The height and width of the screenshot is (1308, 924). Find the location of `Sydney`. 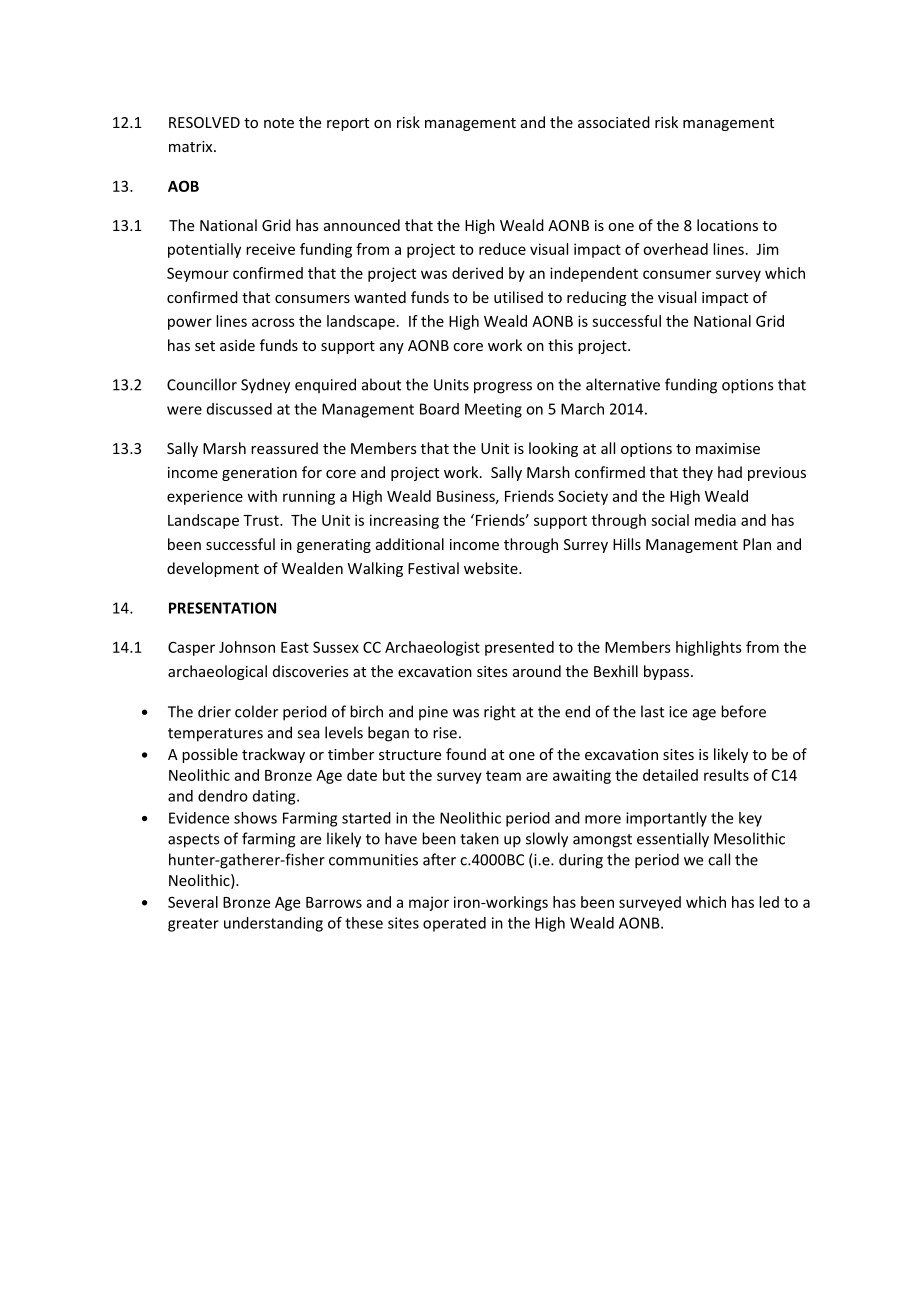

Sydney is located at coordinates (265, 386).
